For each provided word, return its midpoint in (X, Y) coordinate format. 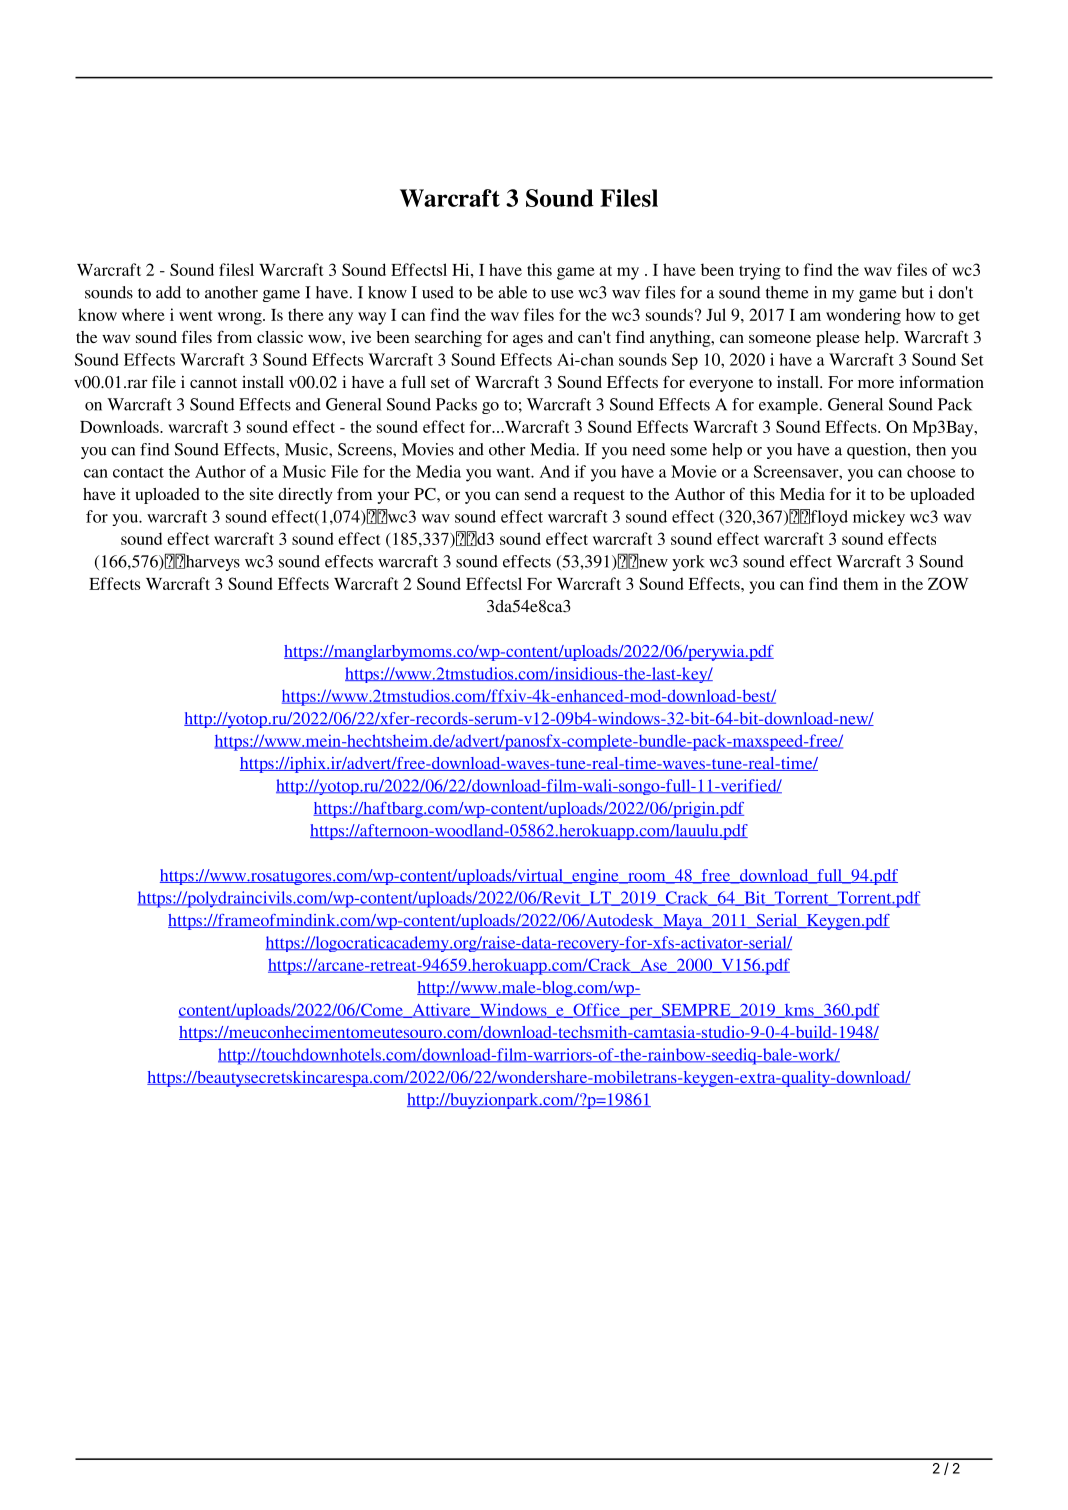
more (876, 383)
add (168, 292)
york (688, 563)
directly (305, 496)
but (913, 292)
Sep (685, 361)
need (648, 449)
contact (138, 472)
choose (931, 471)
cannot (213, 383)
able (512, 292)
